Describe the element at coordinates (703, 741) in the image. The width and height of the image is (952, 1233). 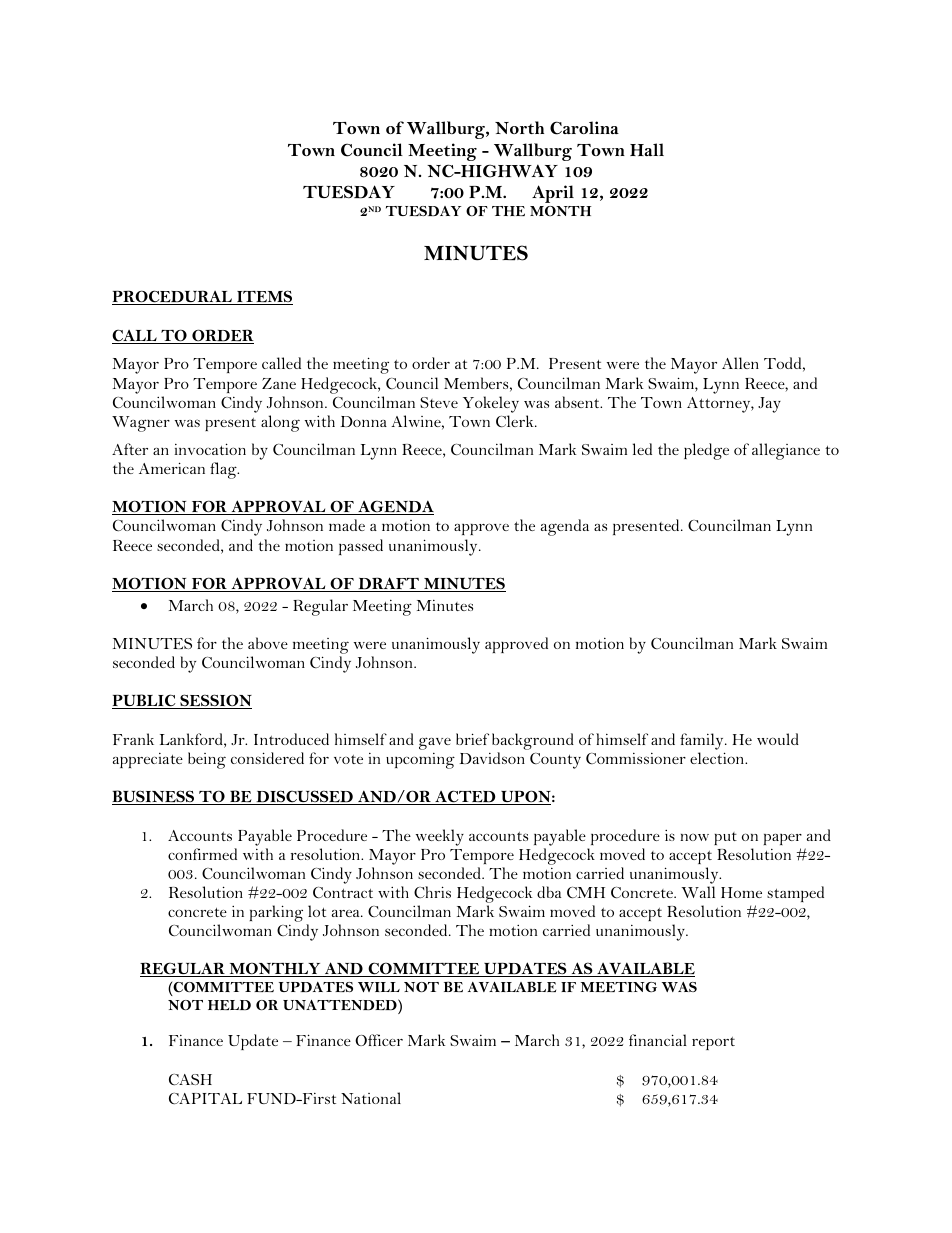
I see `family` at that location.
